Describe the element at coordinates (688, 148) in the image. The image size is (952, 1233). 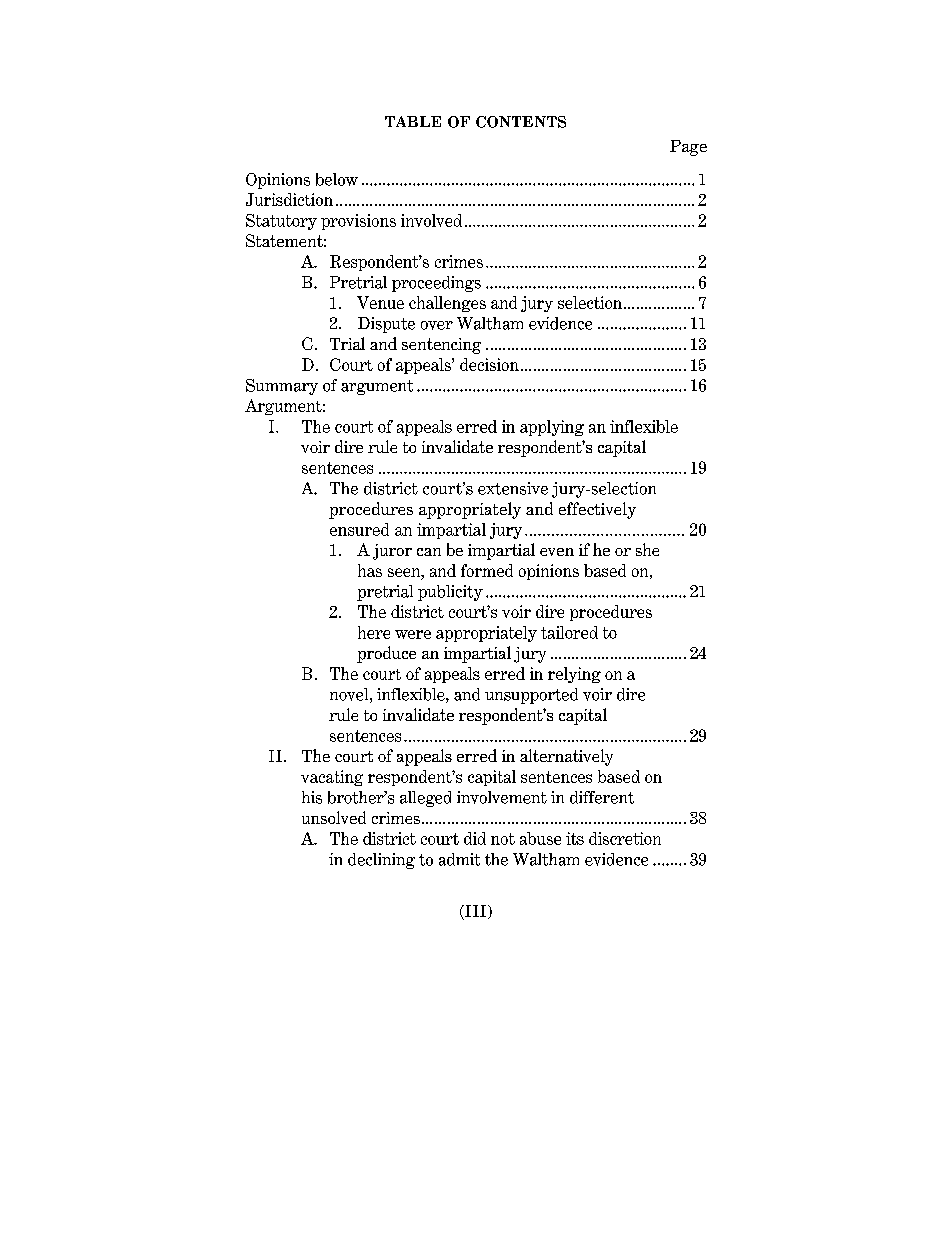
I see `Page` at that location.
